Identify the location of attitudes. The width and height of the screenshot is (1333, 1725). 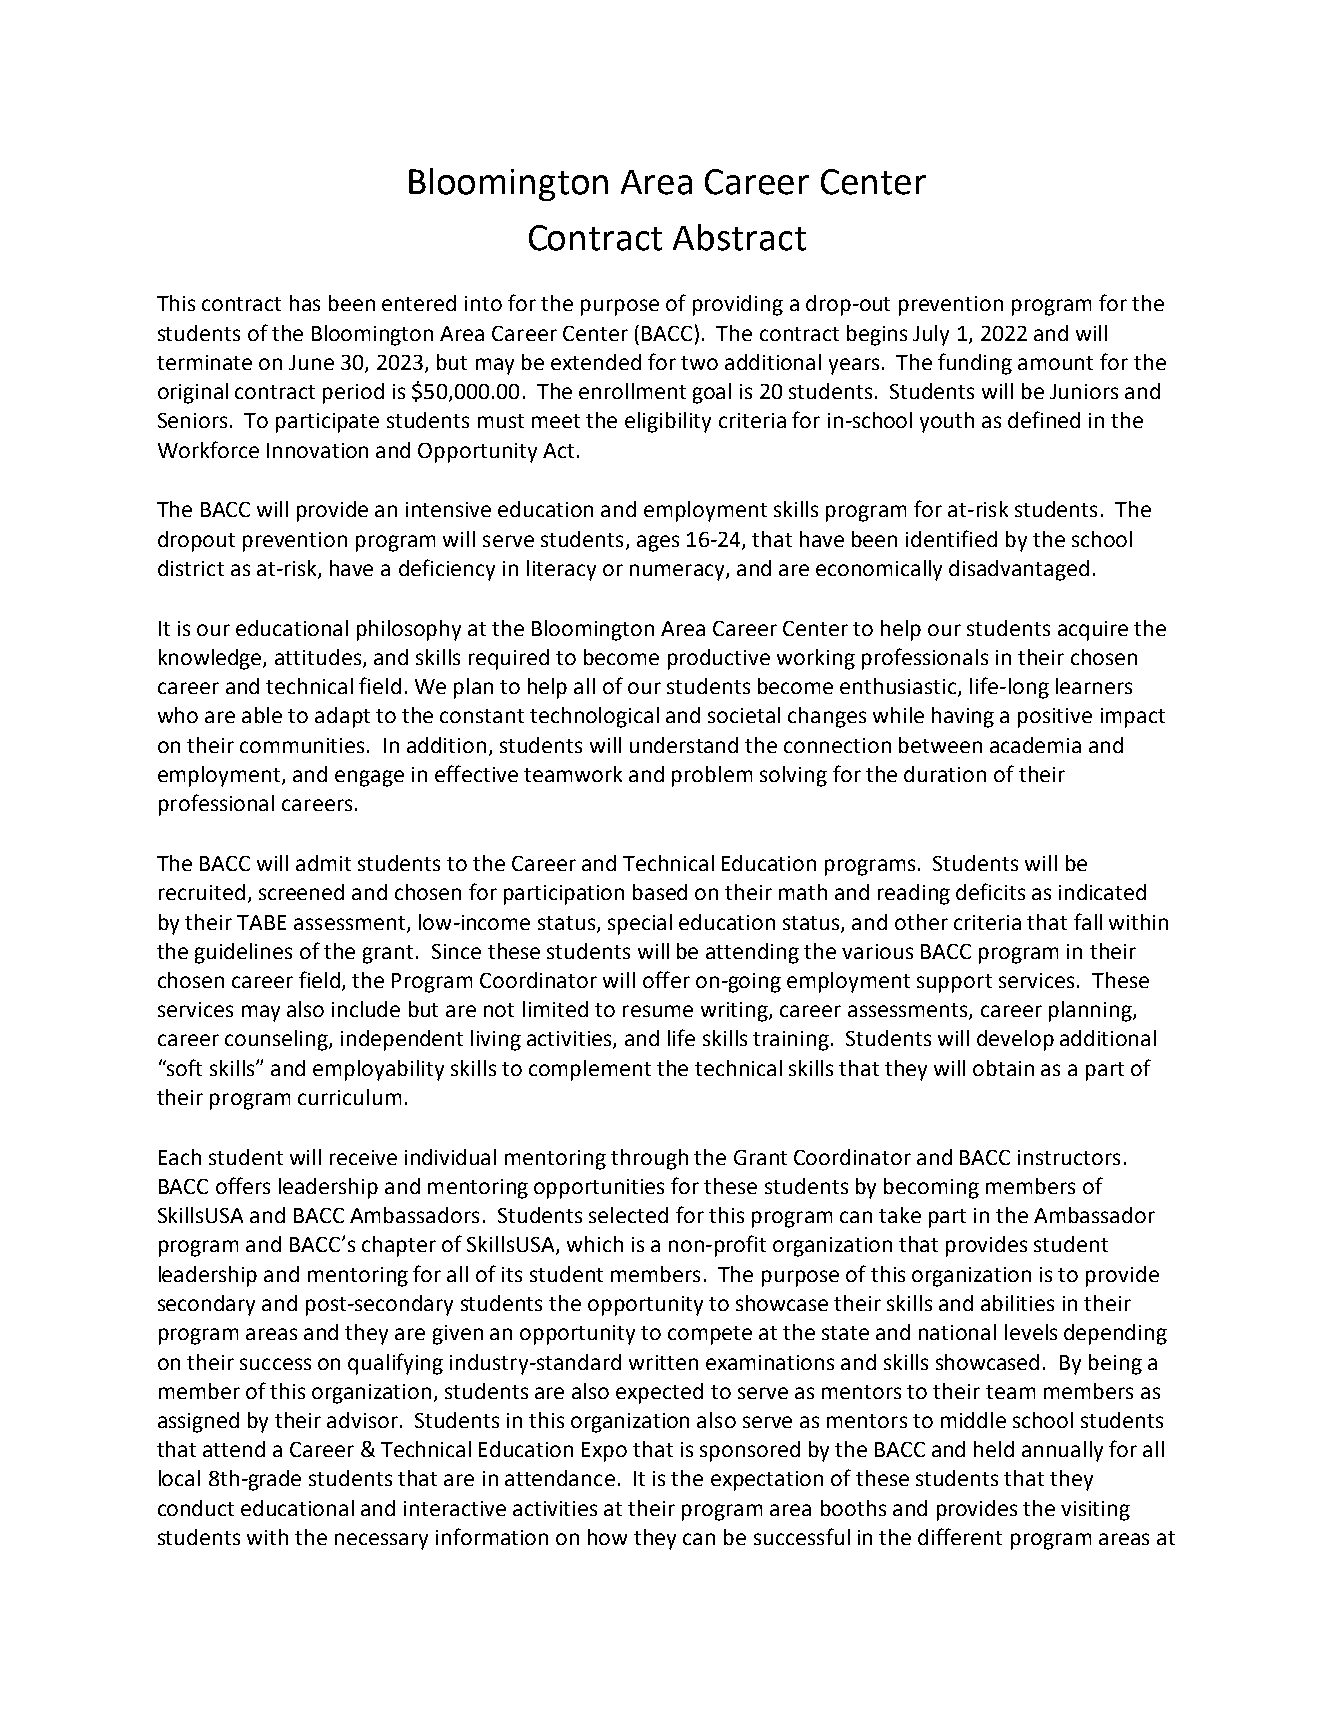
(319, 658).
